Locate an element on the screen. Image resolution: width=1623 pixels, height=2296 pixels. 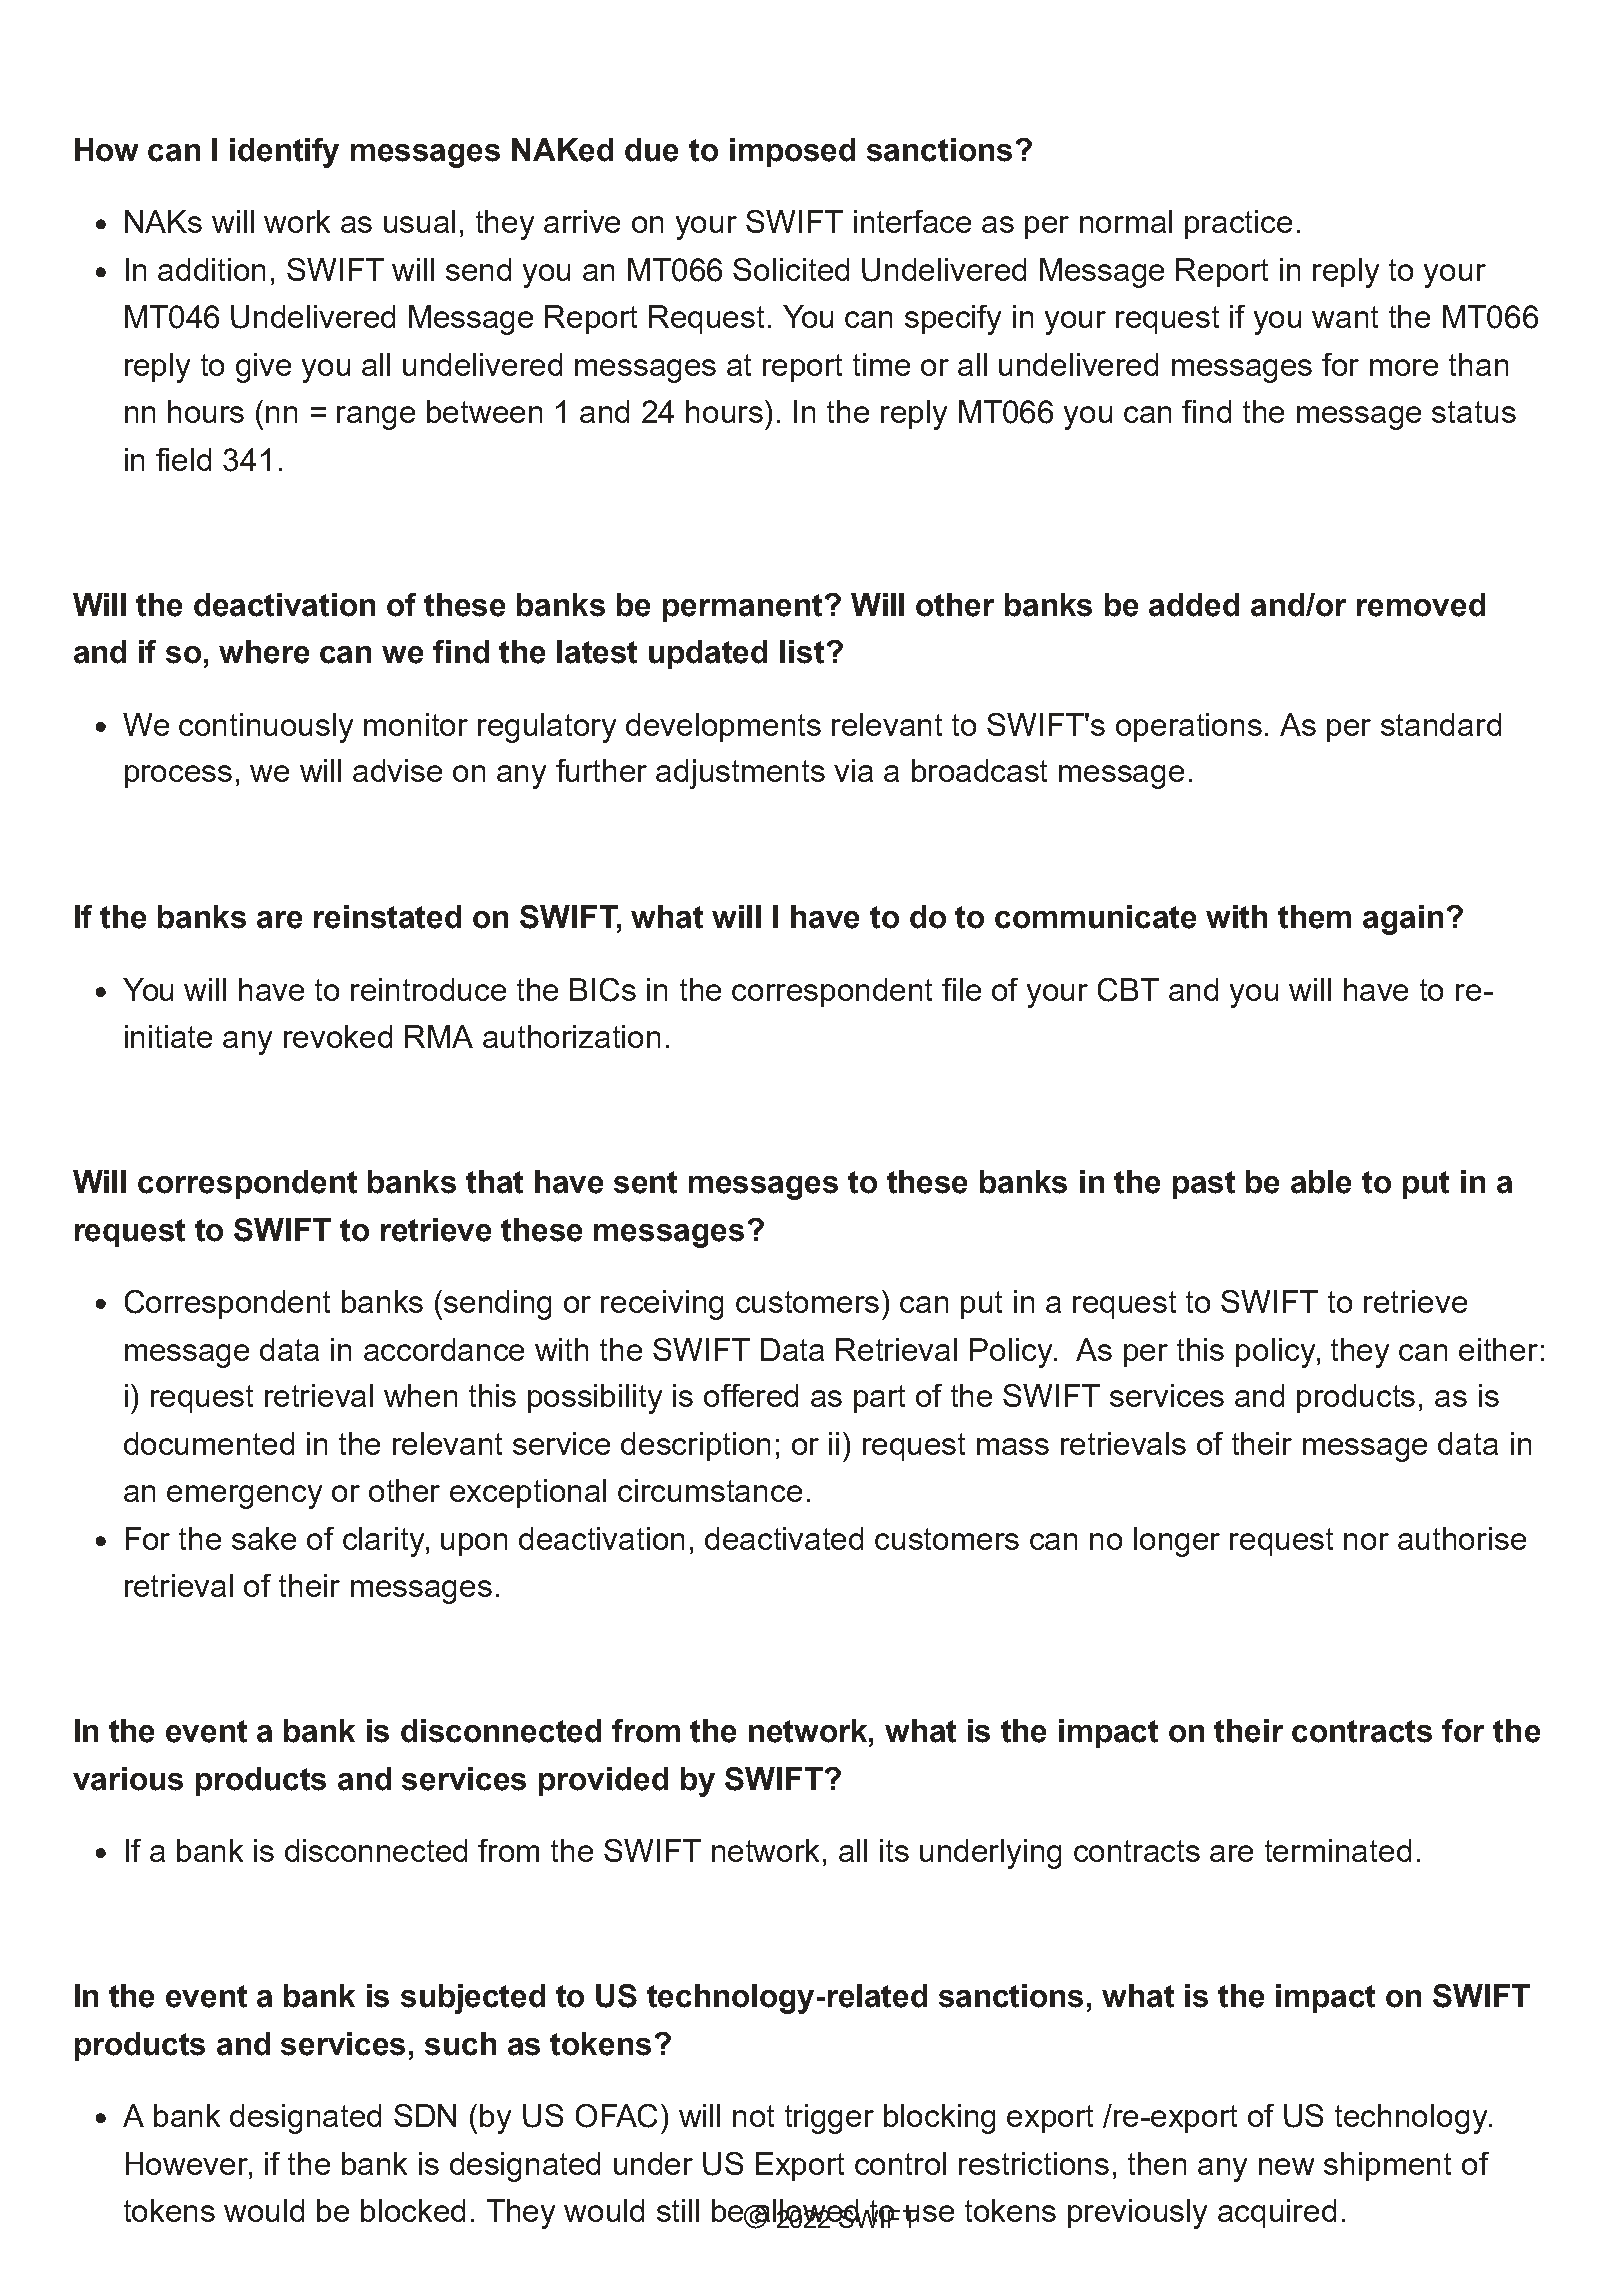
trigger is located at coordinates (829, 2119).
